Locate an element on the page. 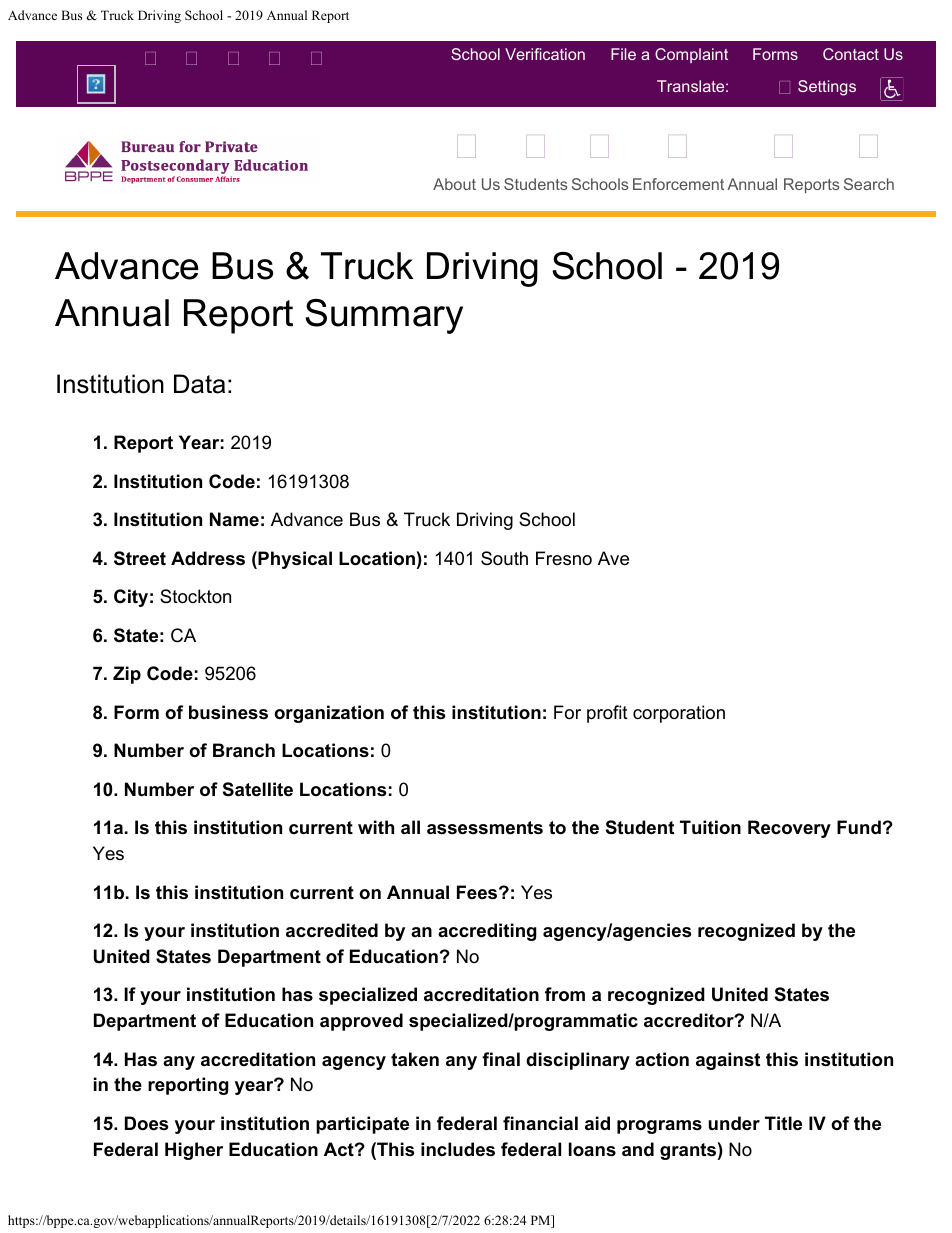 This image has width=952, height=1233. About is located at coordinates (454, 184).
